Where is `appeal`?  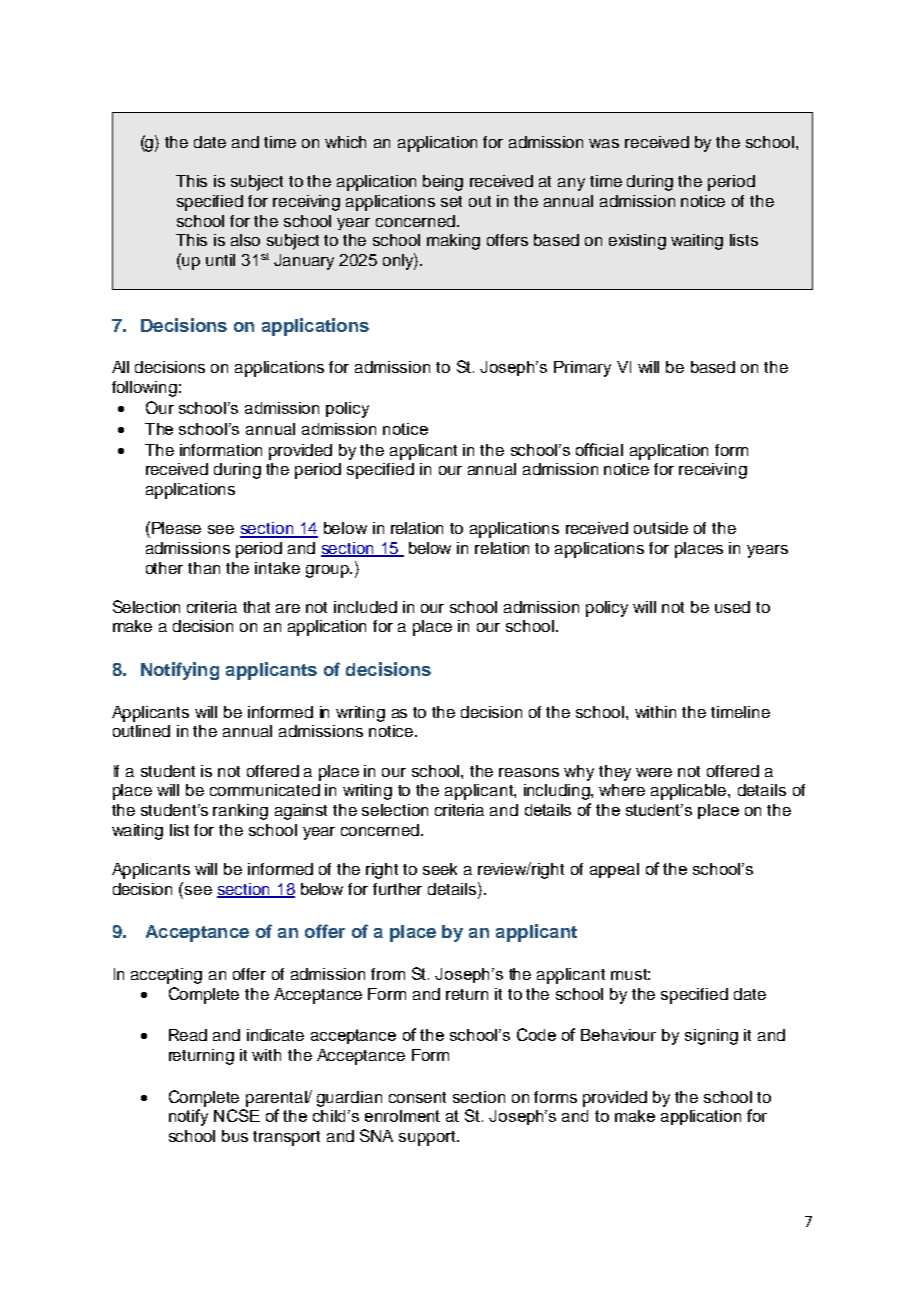
appeal is located at coordinates (614, 870).
